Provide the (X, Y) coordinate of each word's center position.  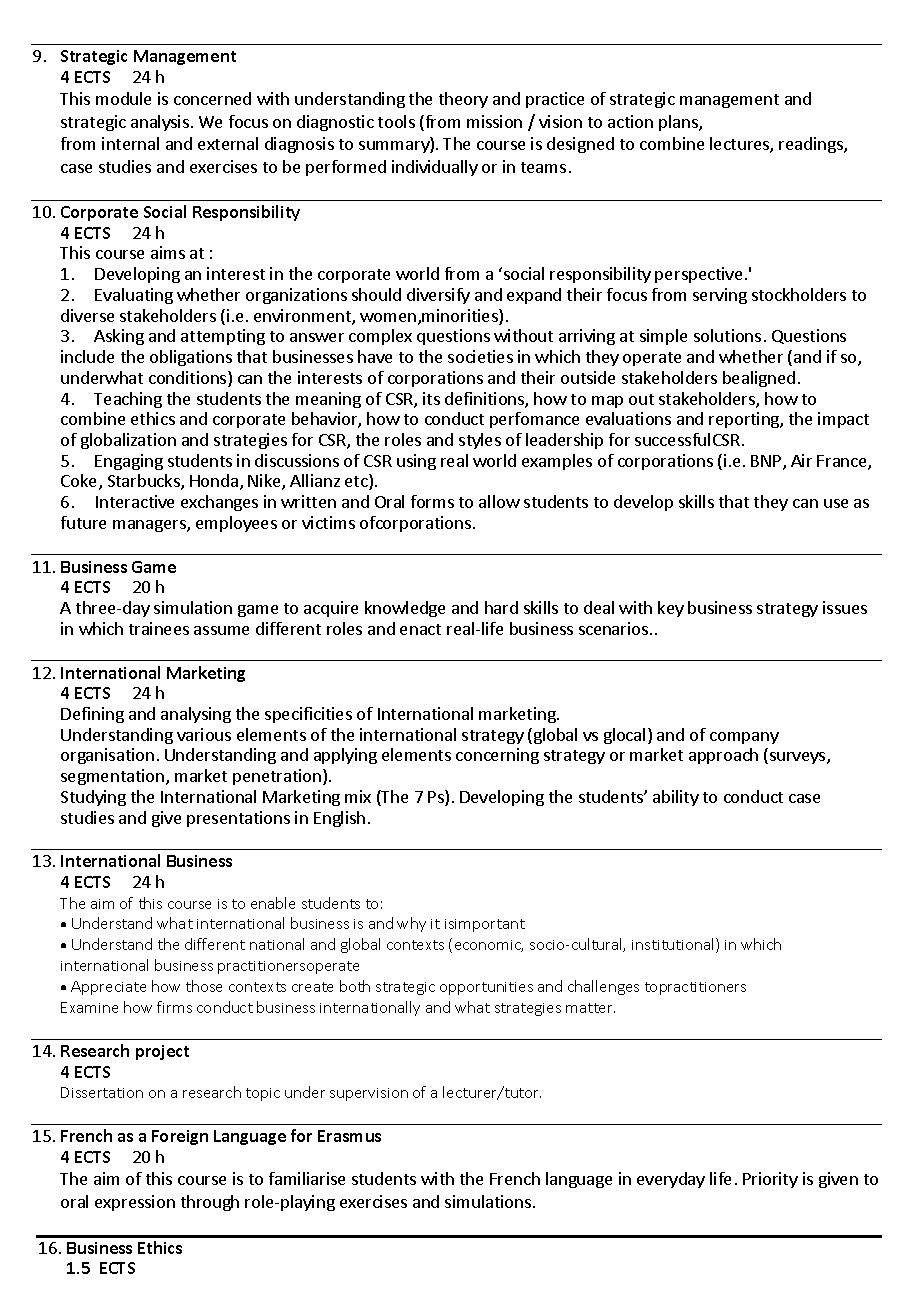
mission (494, 121)
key (671, 609)
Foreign (180, 1137)
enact (420, 629)
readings (812, 145)
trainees (159, 628)
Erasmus (349, 1136)
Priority (770, 1180)
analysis (160, 123)
